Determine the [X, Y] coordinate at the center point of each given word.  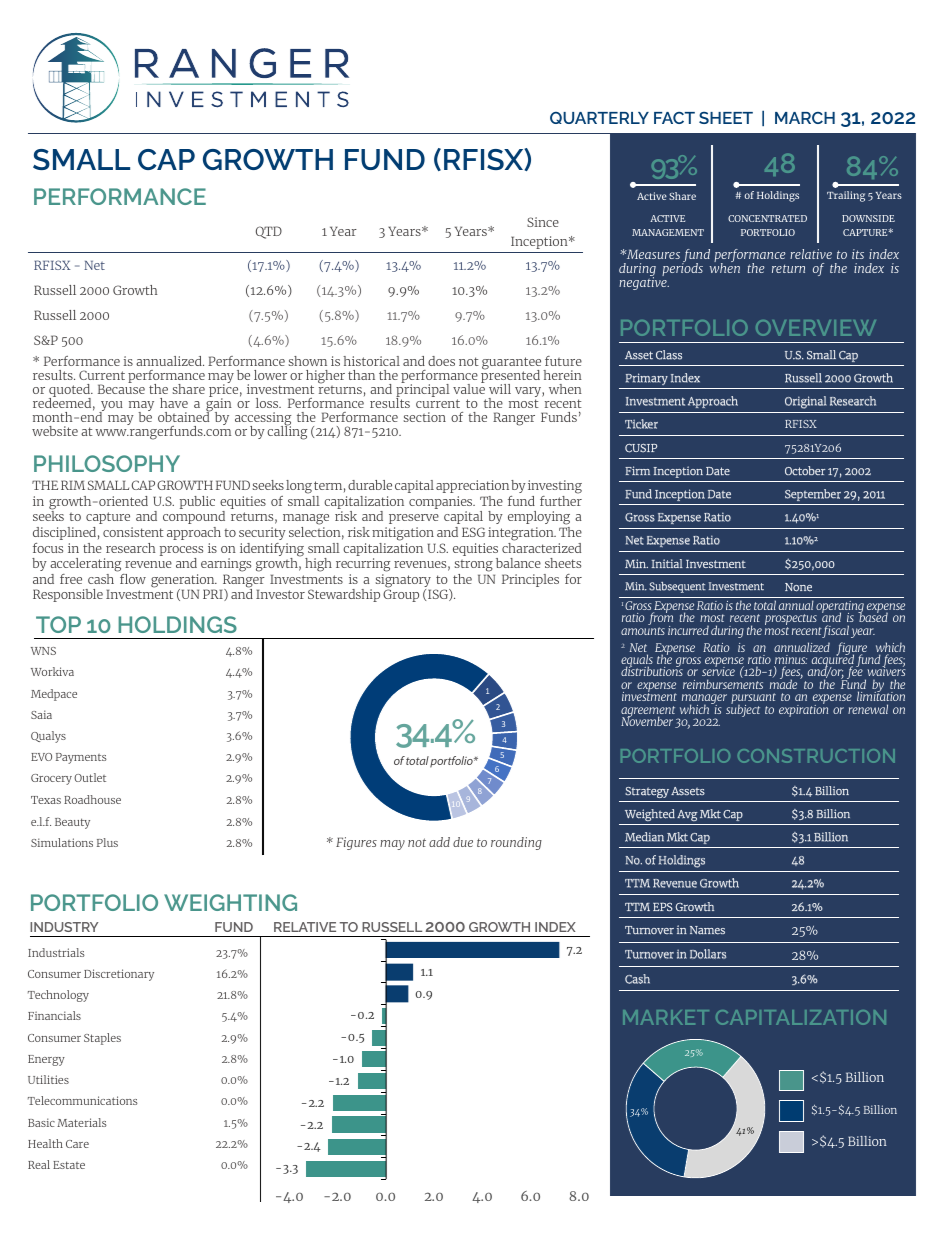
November [647, 720]
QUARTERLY [599, 118]
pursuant [753, 700]
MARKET [666, 1017]
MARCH [805, 118]
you [111, 407]
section [425, 417]
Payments [81, 758]
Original [806, 402]
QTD [269, 232]
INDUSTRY [64, 927]
